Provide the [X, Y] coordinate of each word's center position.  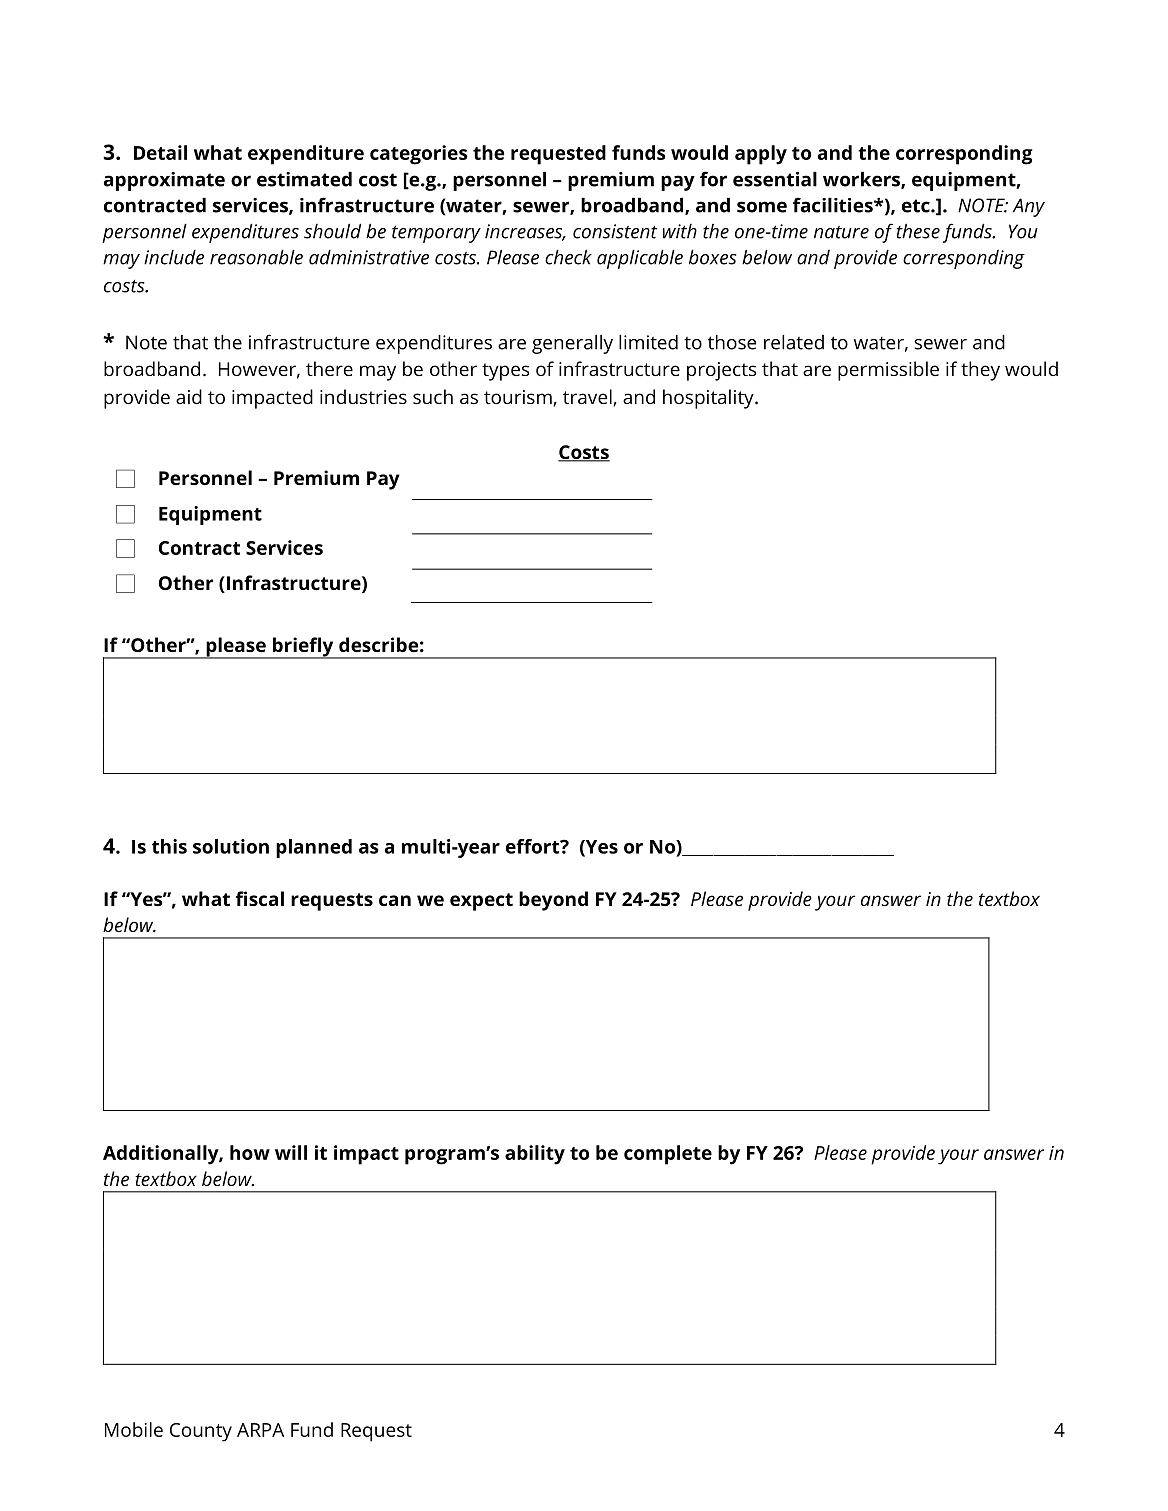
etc [917, 206]
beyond [553, 901]
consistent [615, 231]
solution [231, 846]
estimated [304, 179]
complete [668, 1155]
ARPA [260, 1430]
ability [535, 1155]
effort [534, 846]
